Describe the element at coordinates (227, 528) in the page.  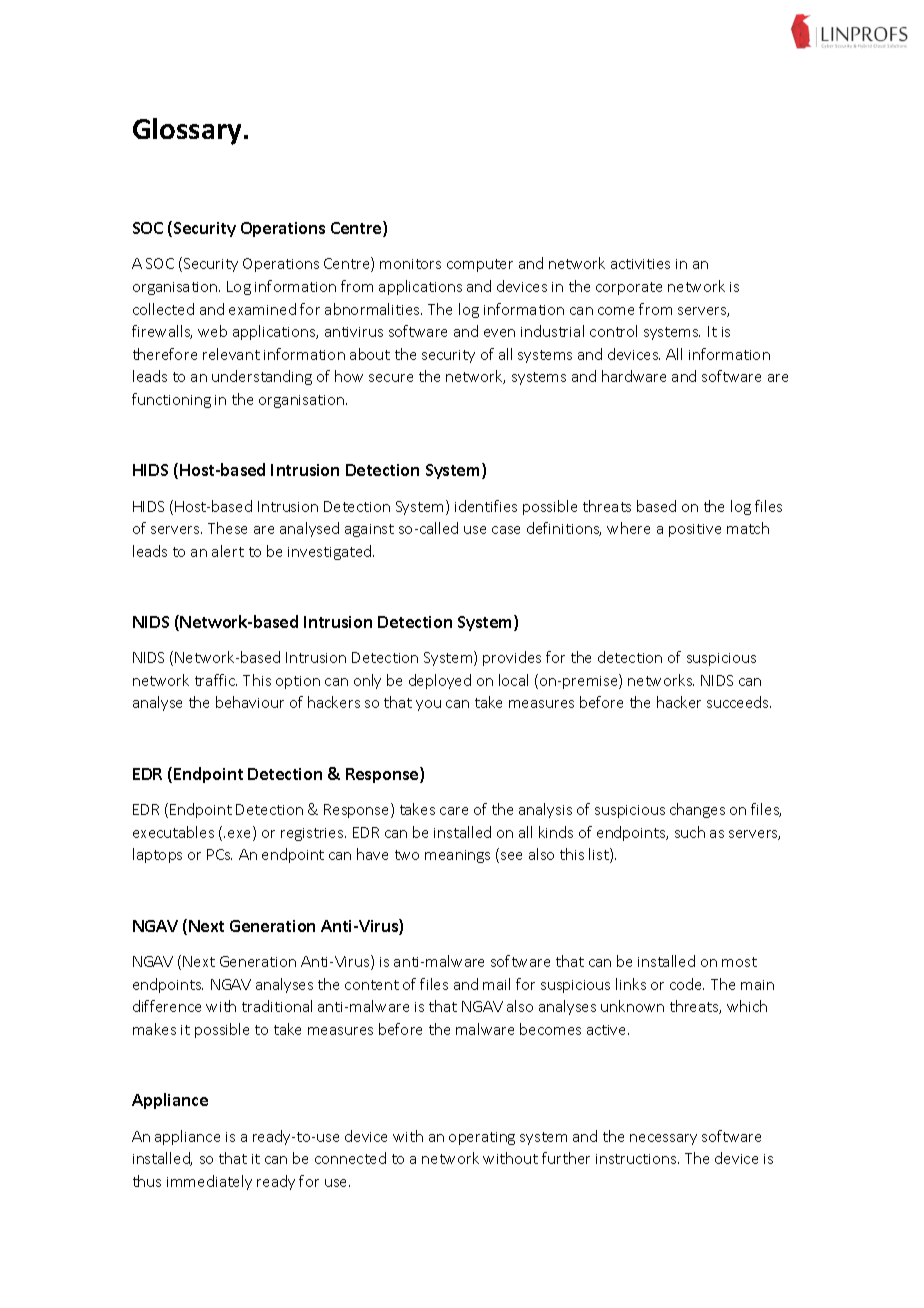
I see `These` at that location.
